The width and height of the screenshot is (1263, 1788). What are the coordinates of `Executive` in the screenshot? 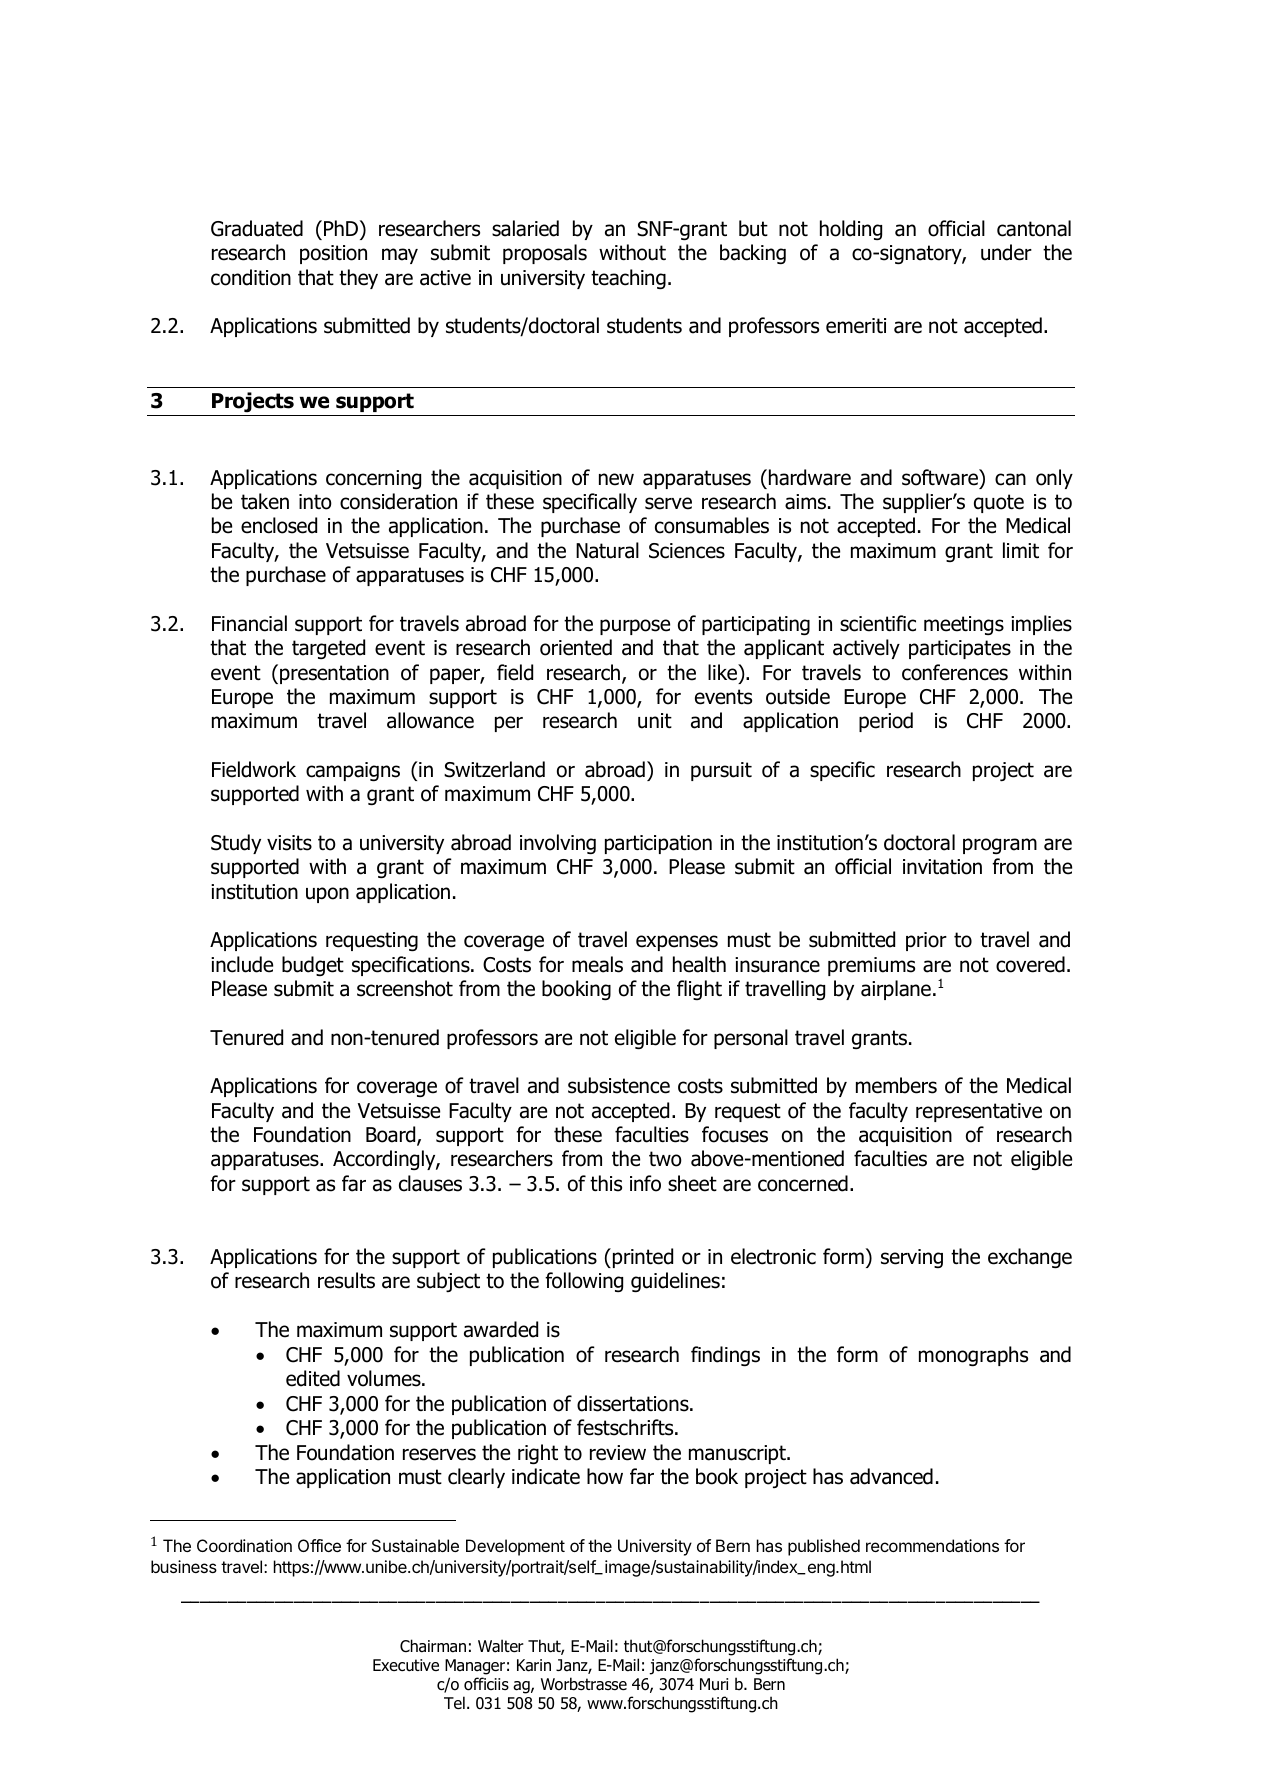 It's located at (406, 1665).
